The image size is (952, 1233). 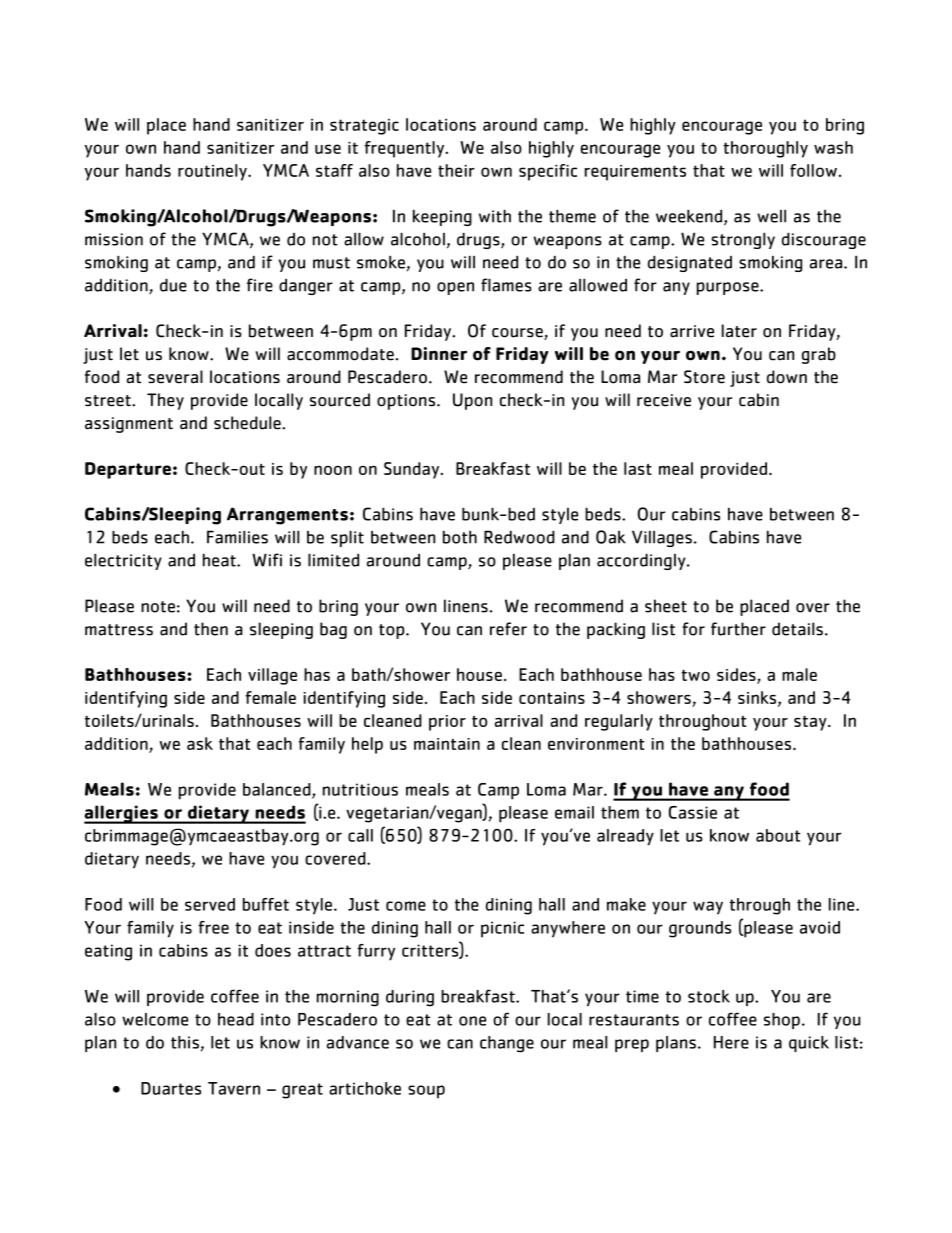 I want to click on Dinner, so click(x=439, y=354).
